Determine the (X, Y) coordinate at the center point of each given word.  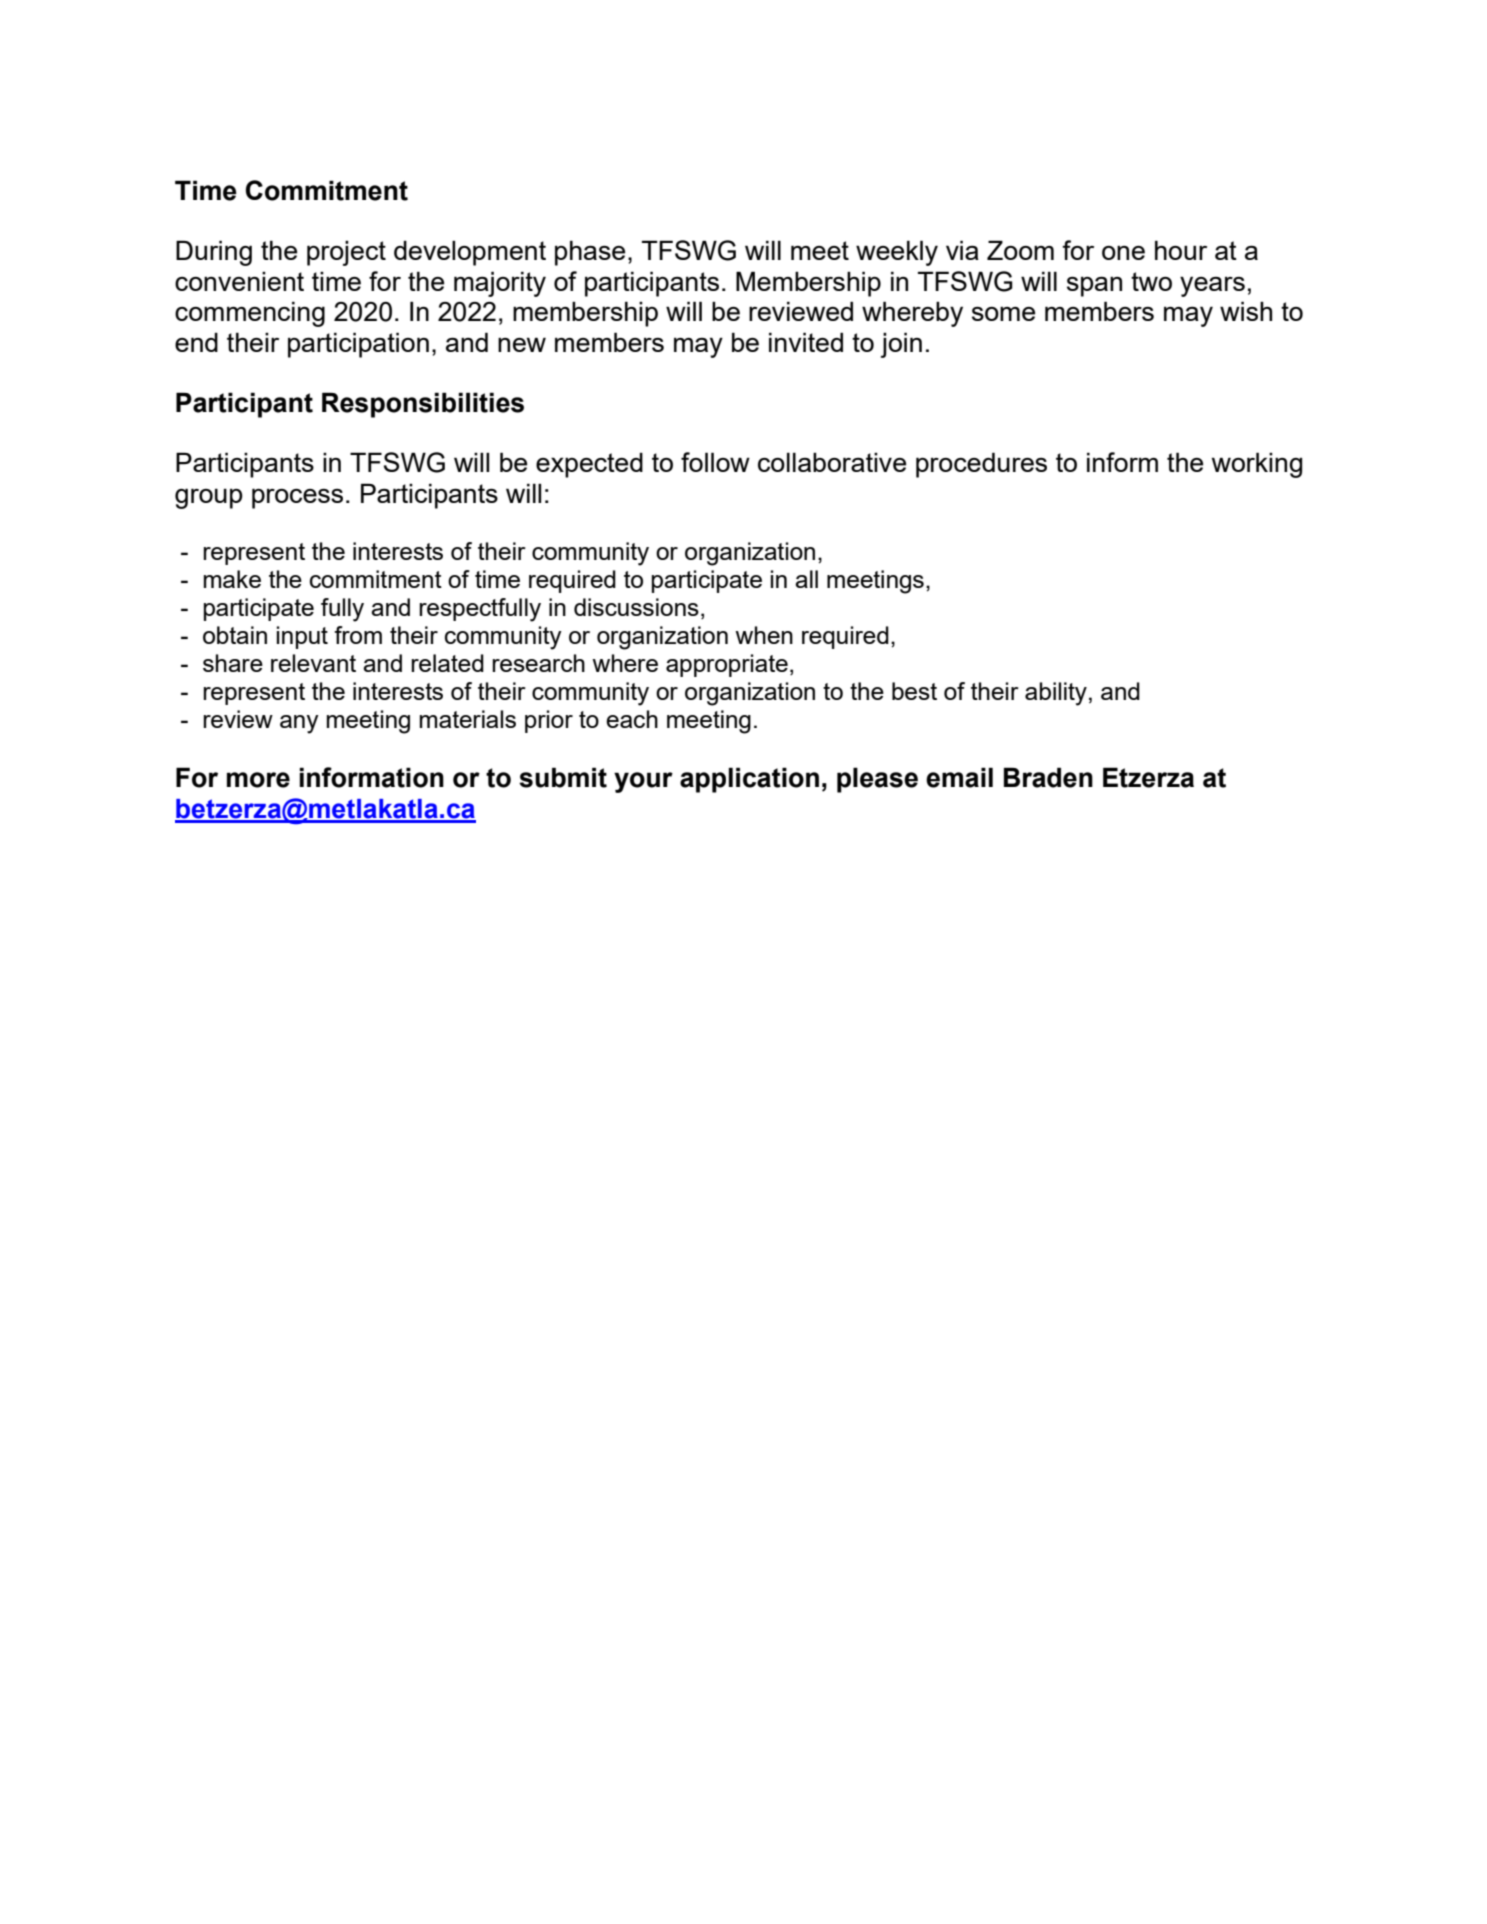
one (1123, 253)
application (749, 780)
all (806, 579)
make (232, 579)
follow (715, 462)
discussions (636, 607)
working (1257, 465)
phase (590, 253)
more (258, 780)
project (346, 253)
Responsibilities (423, 405)
